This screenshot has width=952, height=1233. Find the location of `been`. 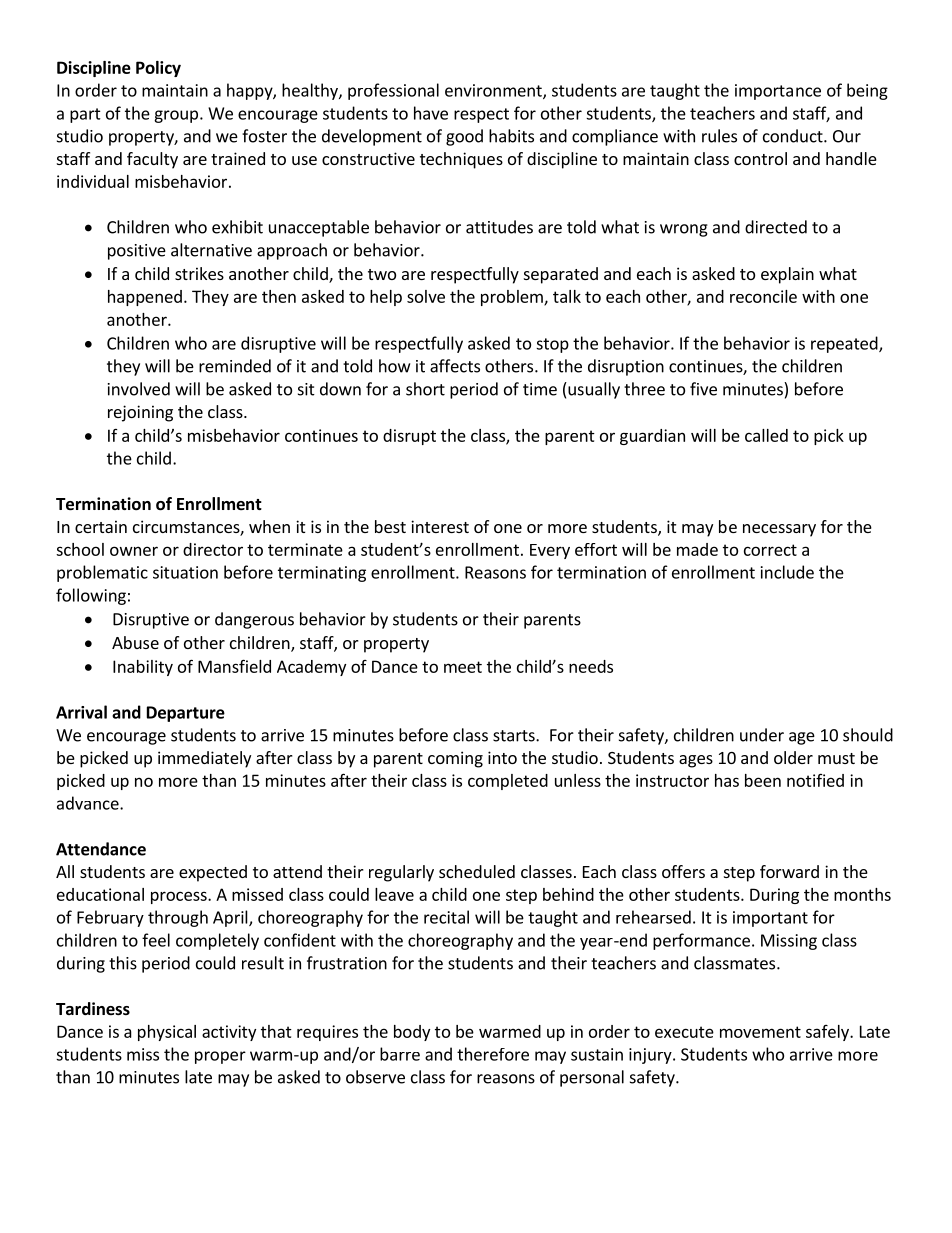

been is located at coordinates (763, 780).
